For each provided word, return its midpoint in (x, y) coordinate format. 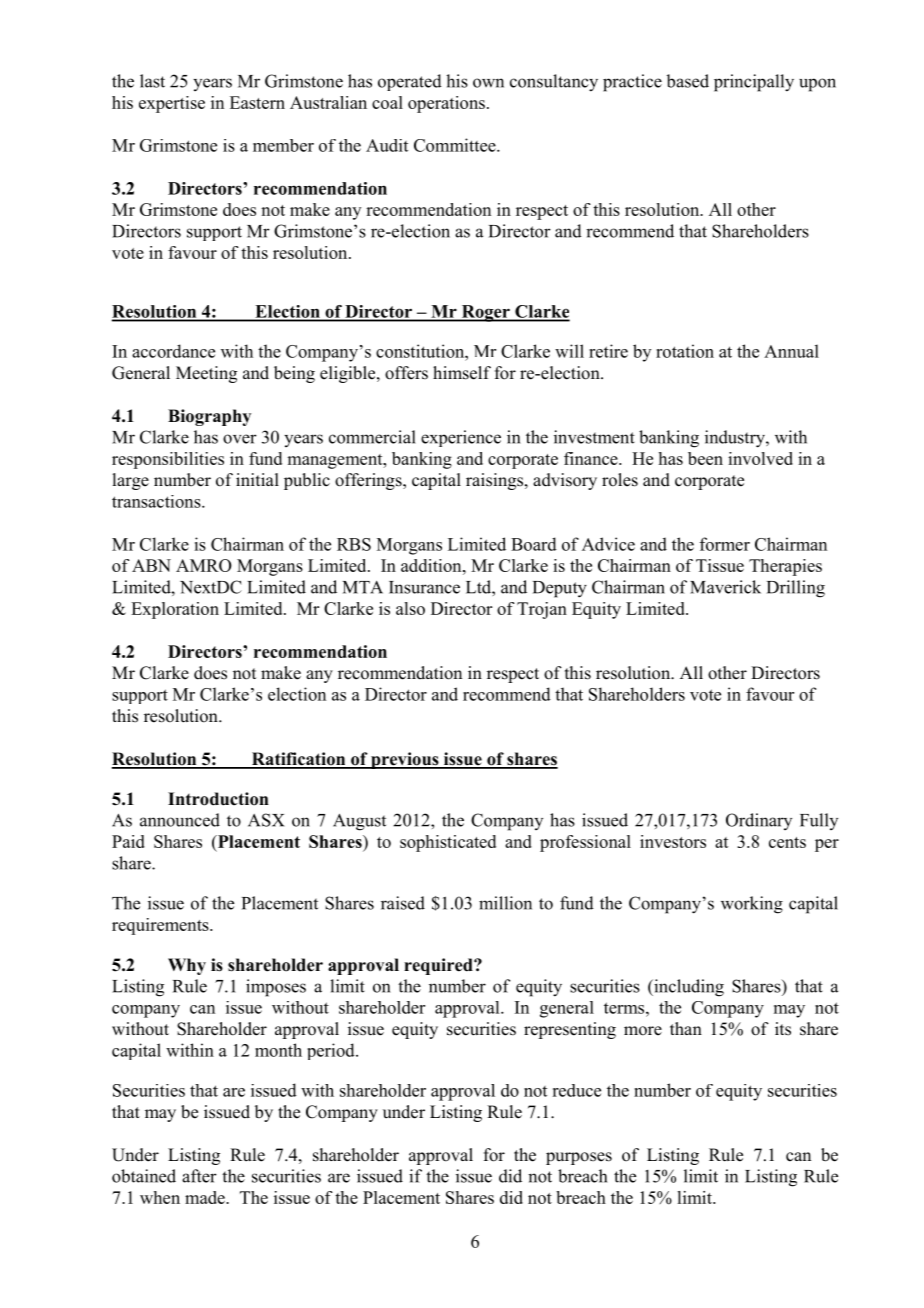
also (410, 608)
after (199, 1176)
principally (754, 83)
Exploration (175, 610)
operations (446, 104)
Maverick (725, 587)
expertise (172, 104)
